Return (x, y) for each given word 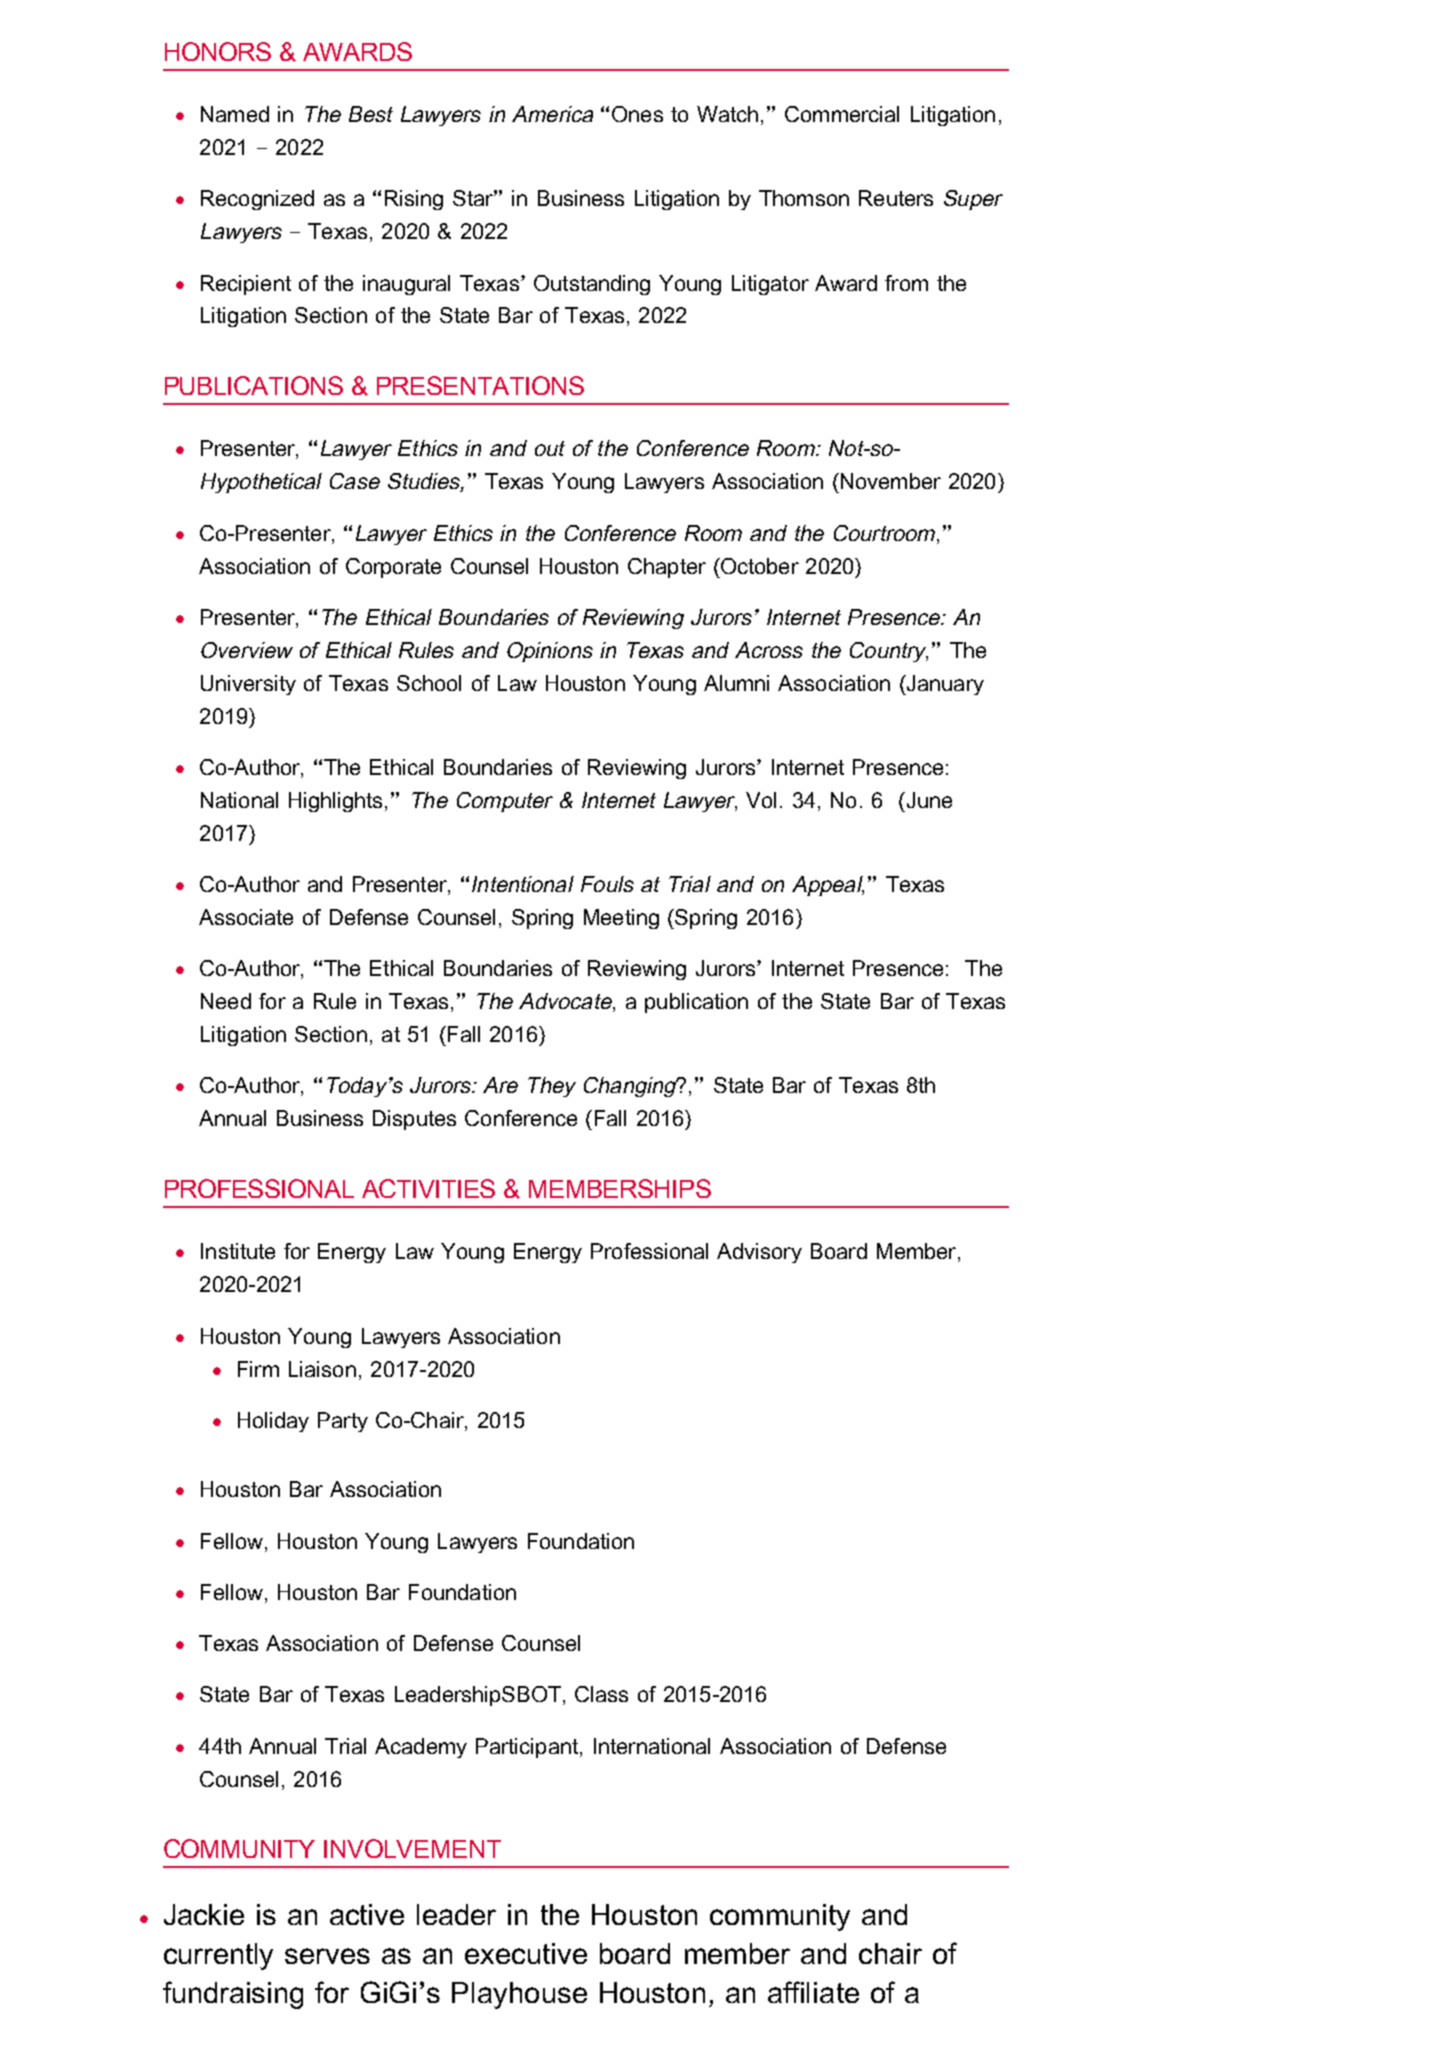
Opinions (550, 652)
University (248, 685)
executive (526, 1953)
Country (889, 652)
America (552, 114)
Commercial (842, 114)
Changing (631, 1087)
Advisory (759, 1253)
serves (327, 1956)
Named (235, 114)
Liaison (322, 1369)
